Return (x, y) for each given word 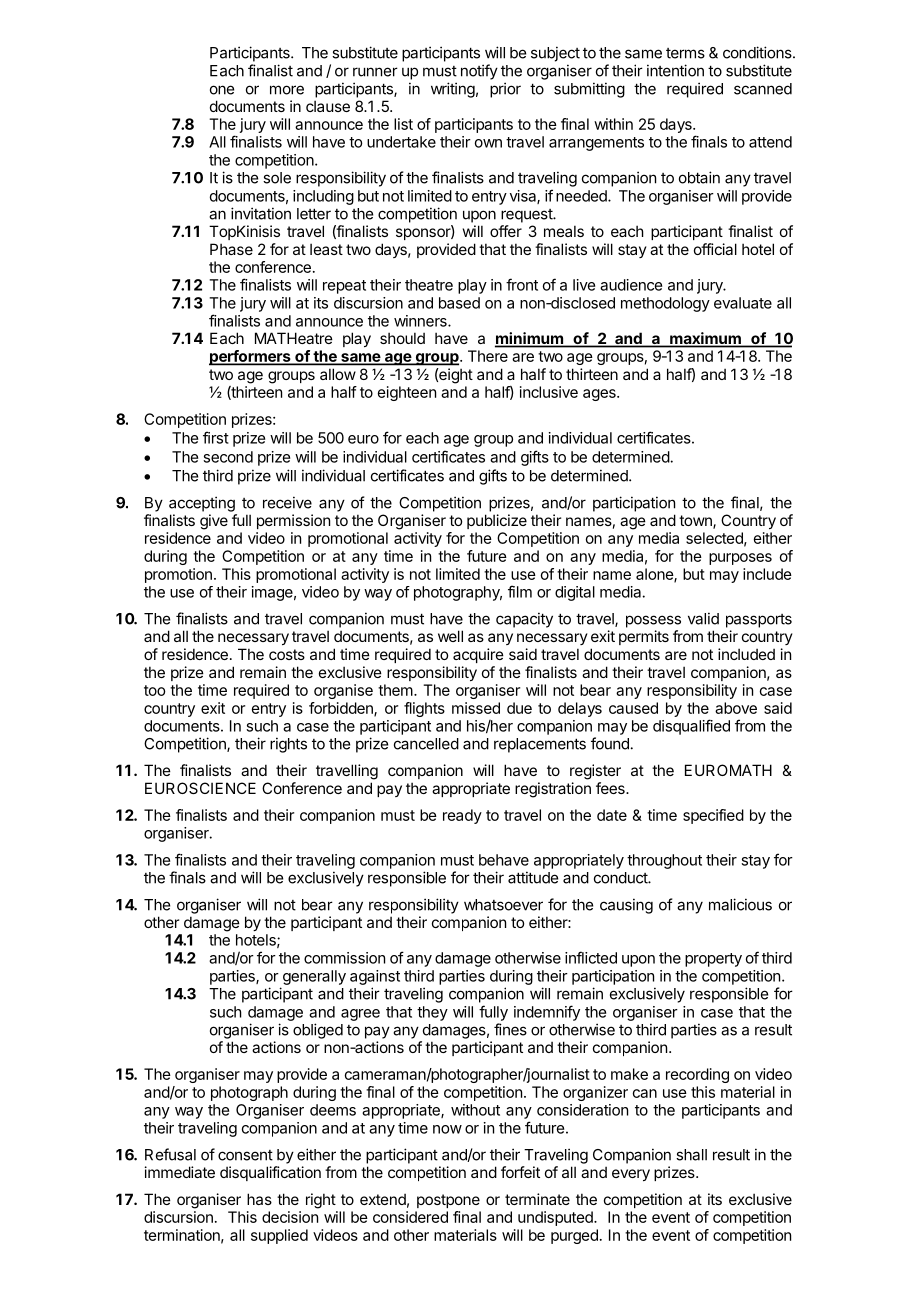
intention (675, 70)
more (287, 90)
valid (703, 618)
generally (314, 977)
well (450, 636)
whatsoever (503, 905)
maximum (705, 339)
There (488, 356)
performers (251, 358)
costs (287, 654)
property (713, 960)
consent (245, 1155)
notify (479, 72)
